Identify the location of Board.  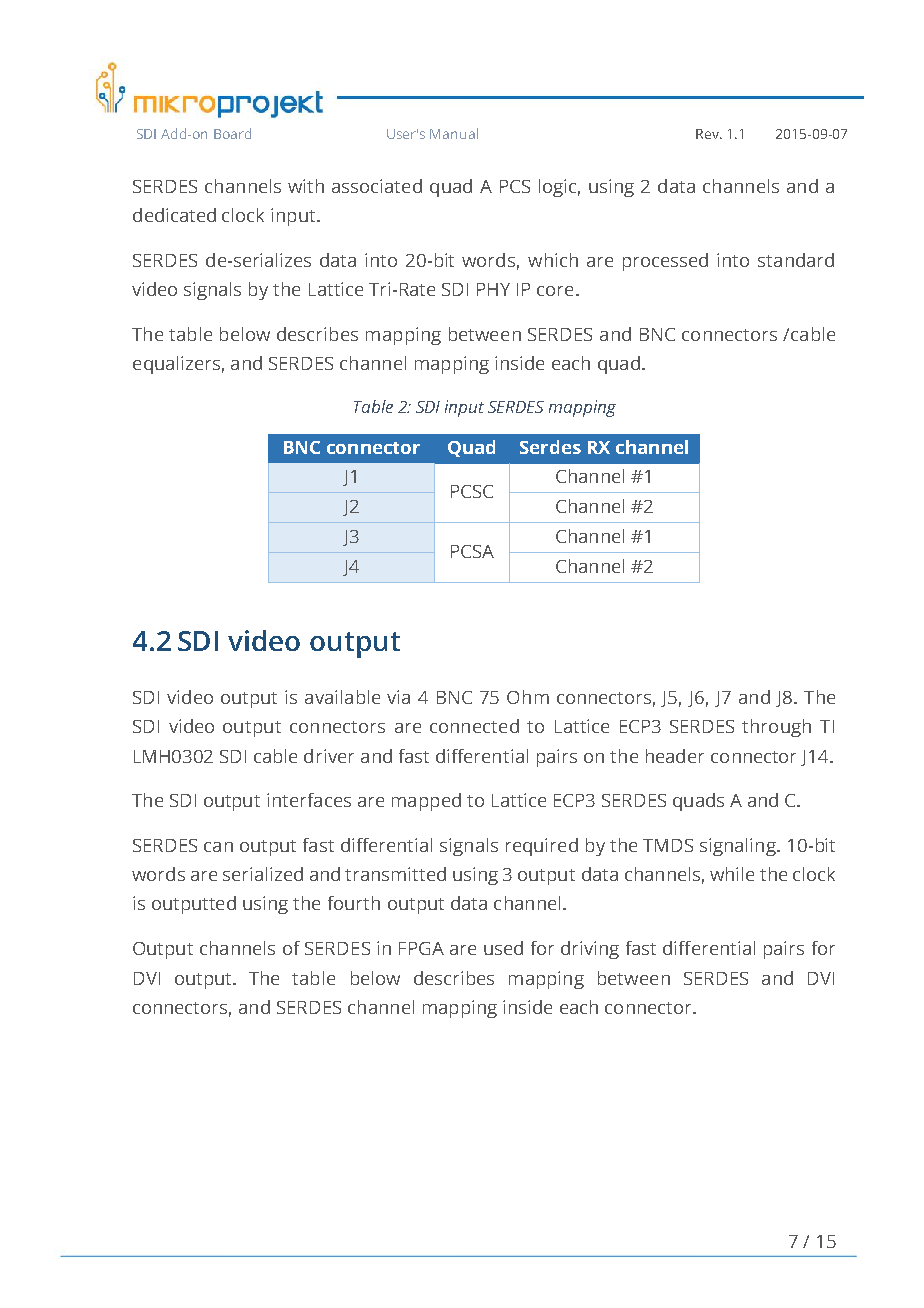
(232, 133).
